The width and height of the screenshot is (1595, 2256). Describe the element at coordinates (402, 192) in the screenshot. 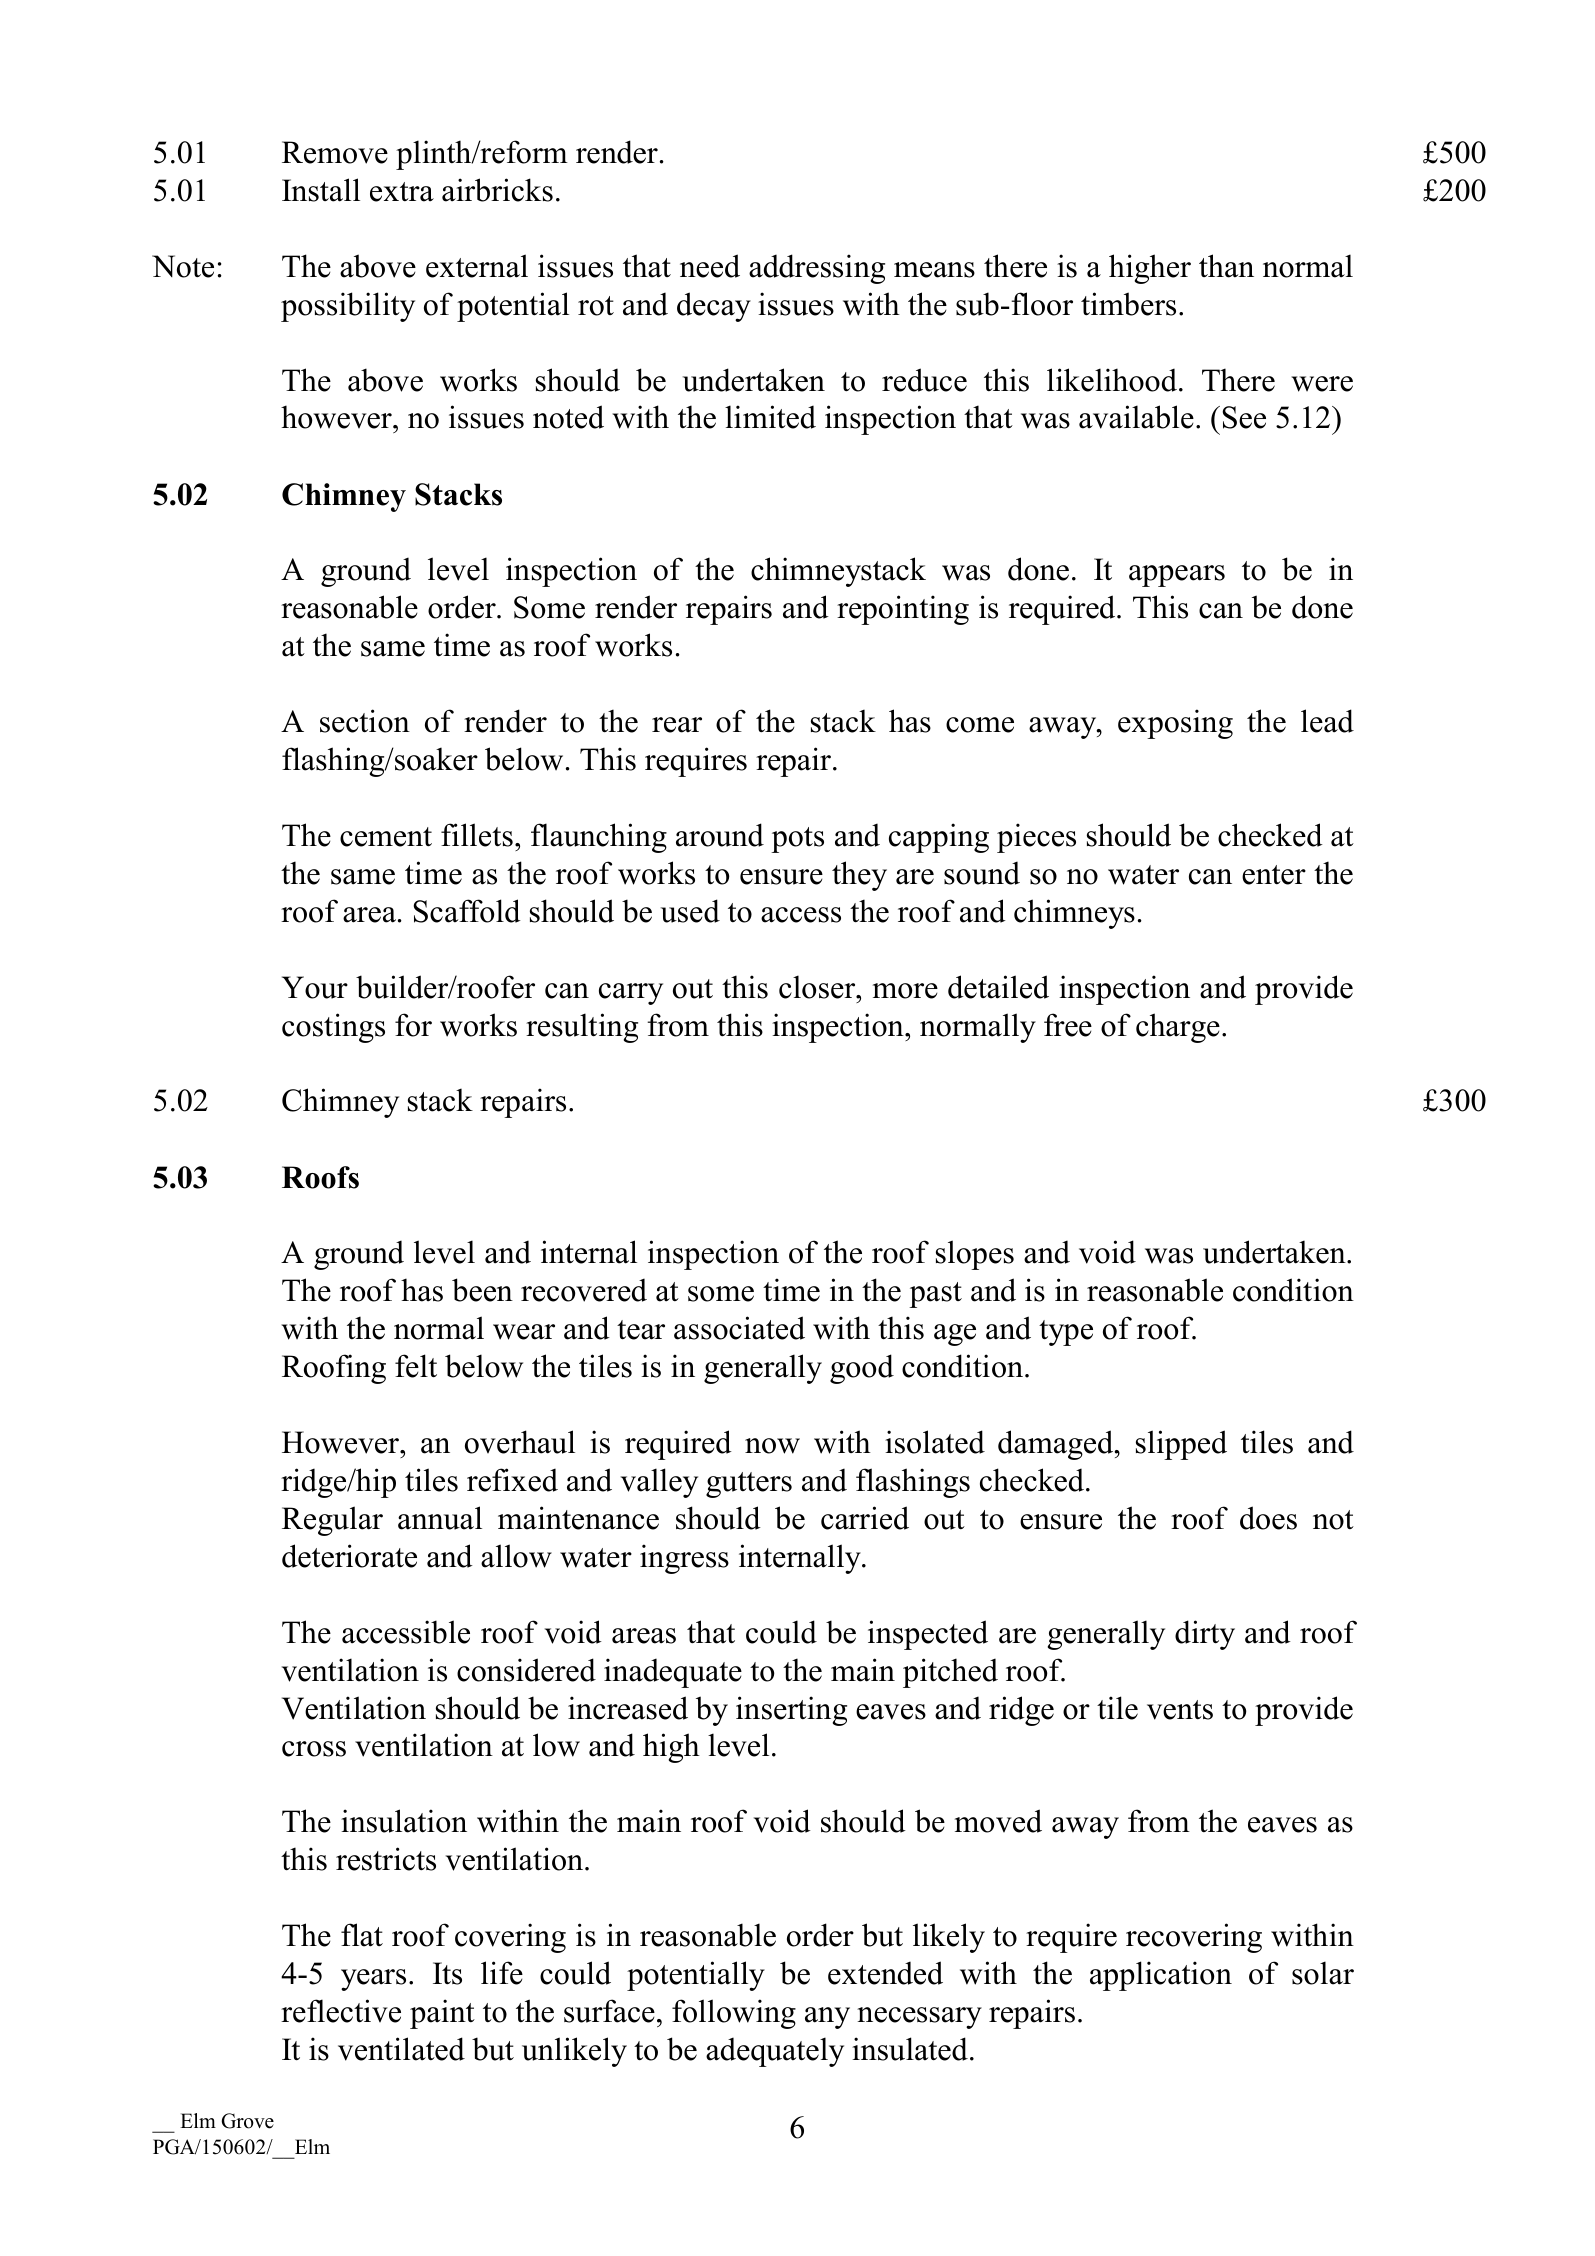

I see `extra` at that location.
